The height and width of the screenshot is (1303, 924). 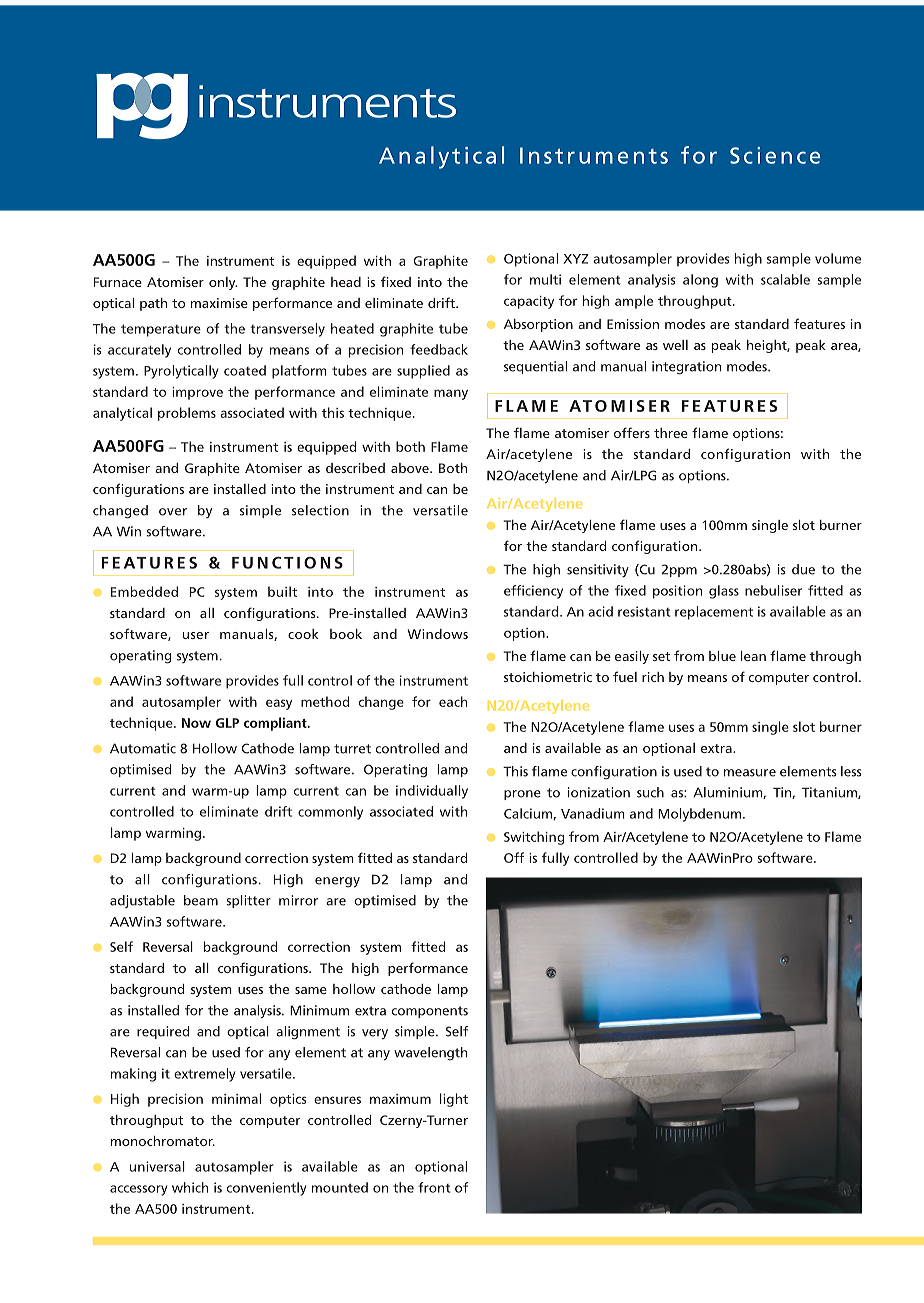 I want to click on scalable, so click(x=785, y=279).
